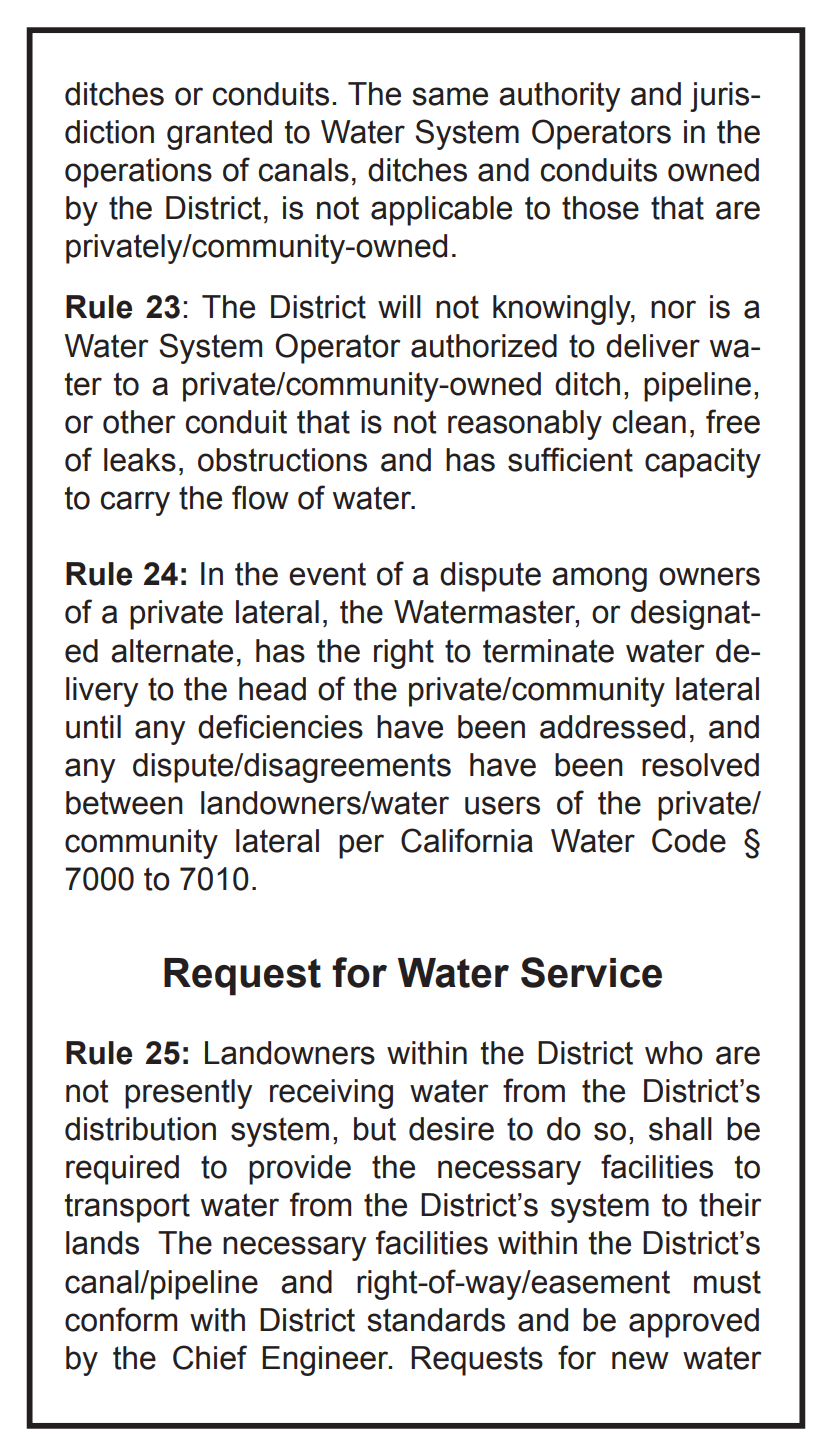 The width and height of the image is (832, 1456). Describe the element at coordinates (93, 727) in the image. I see `until` at that location.
